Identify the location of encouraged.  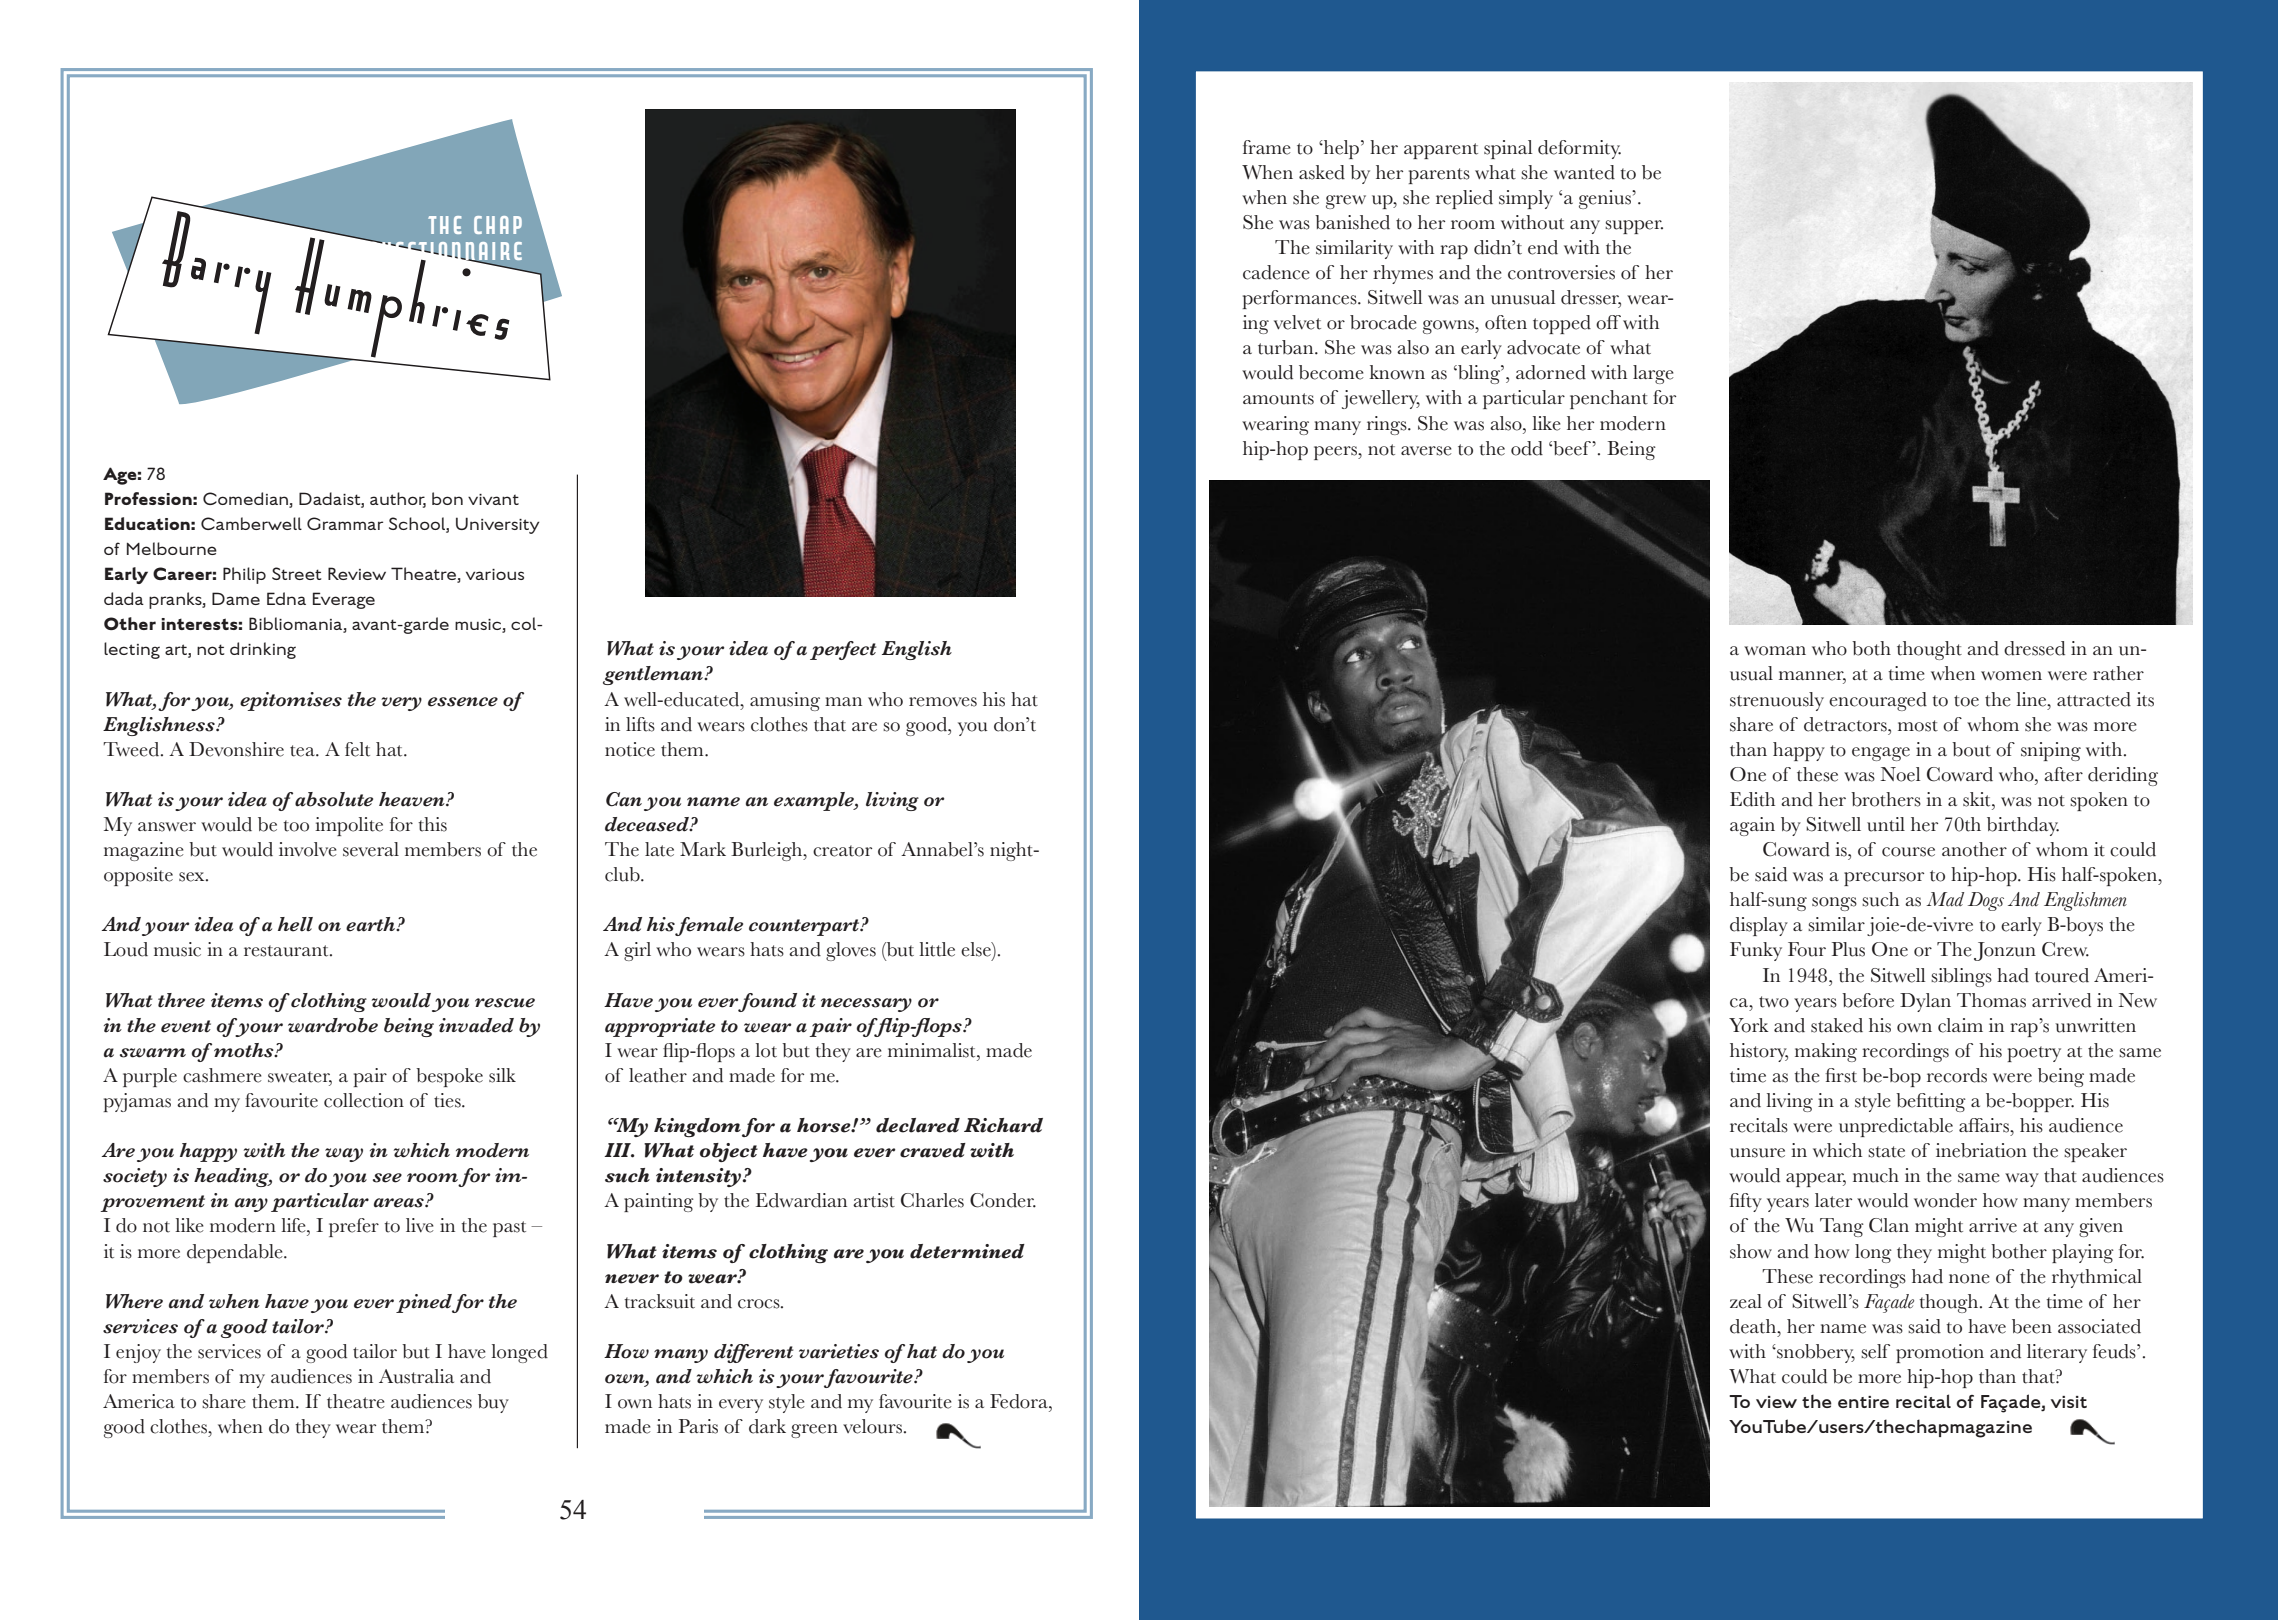
(1878, 701).
